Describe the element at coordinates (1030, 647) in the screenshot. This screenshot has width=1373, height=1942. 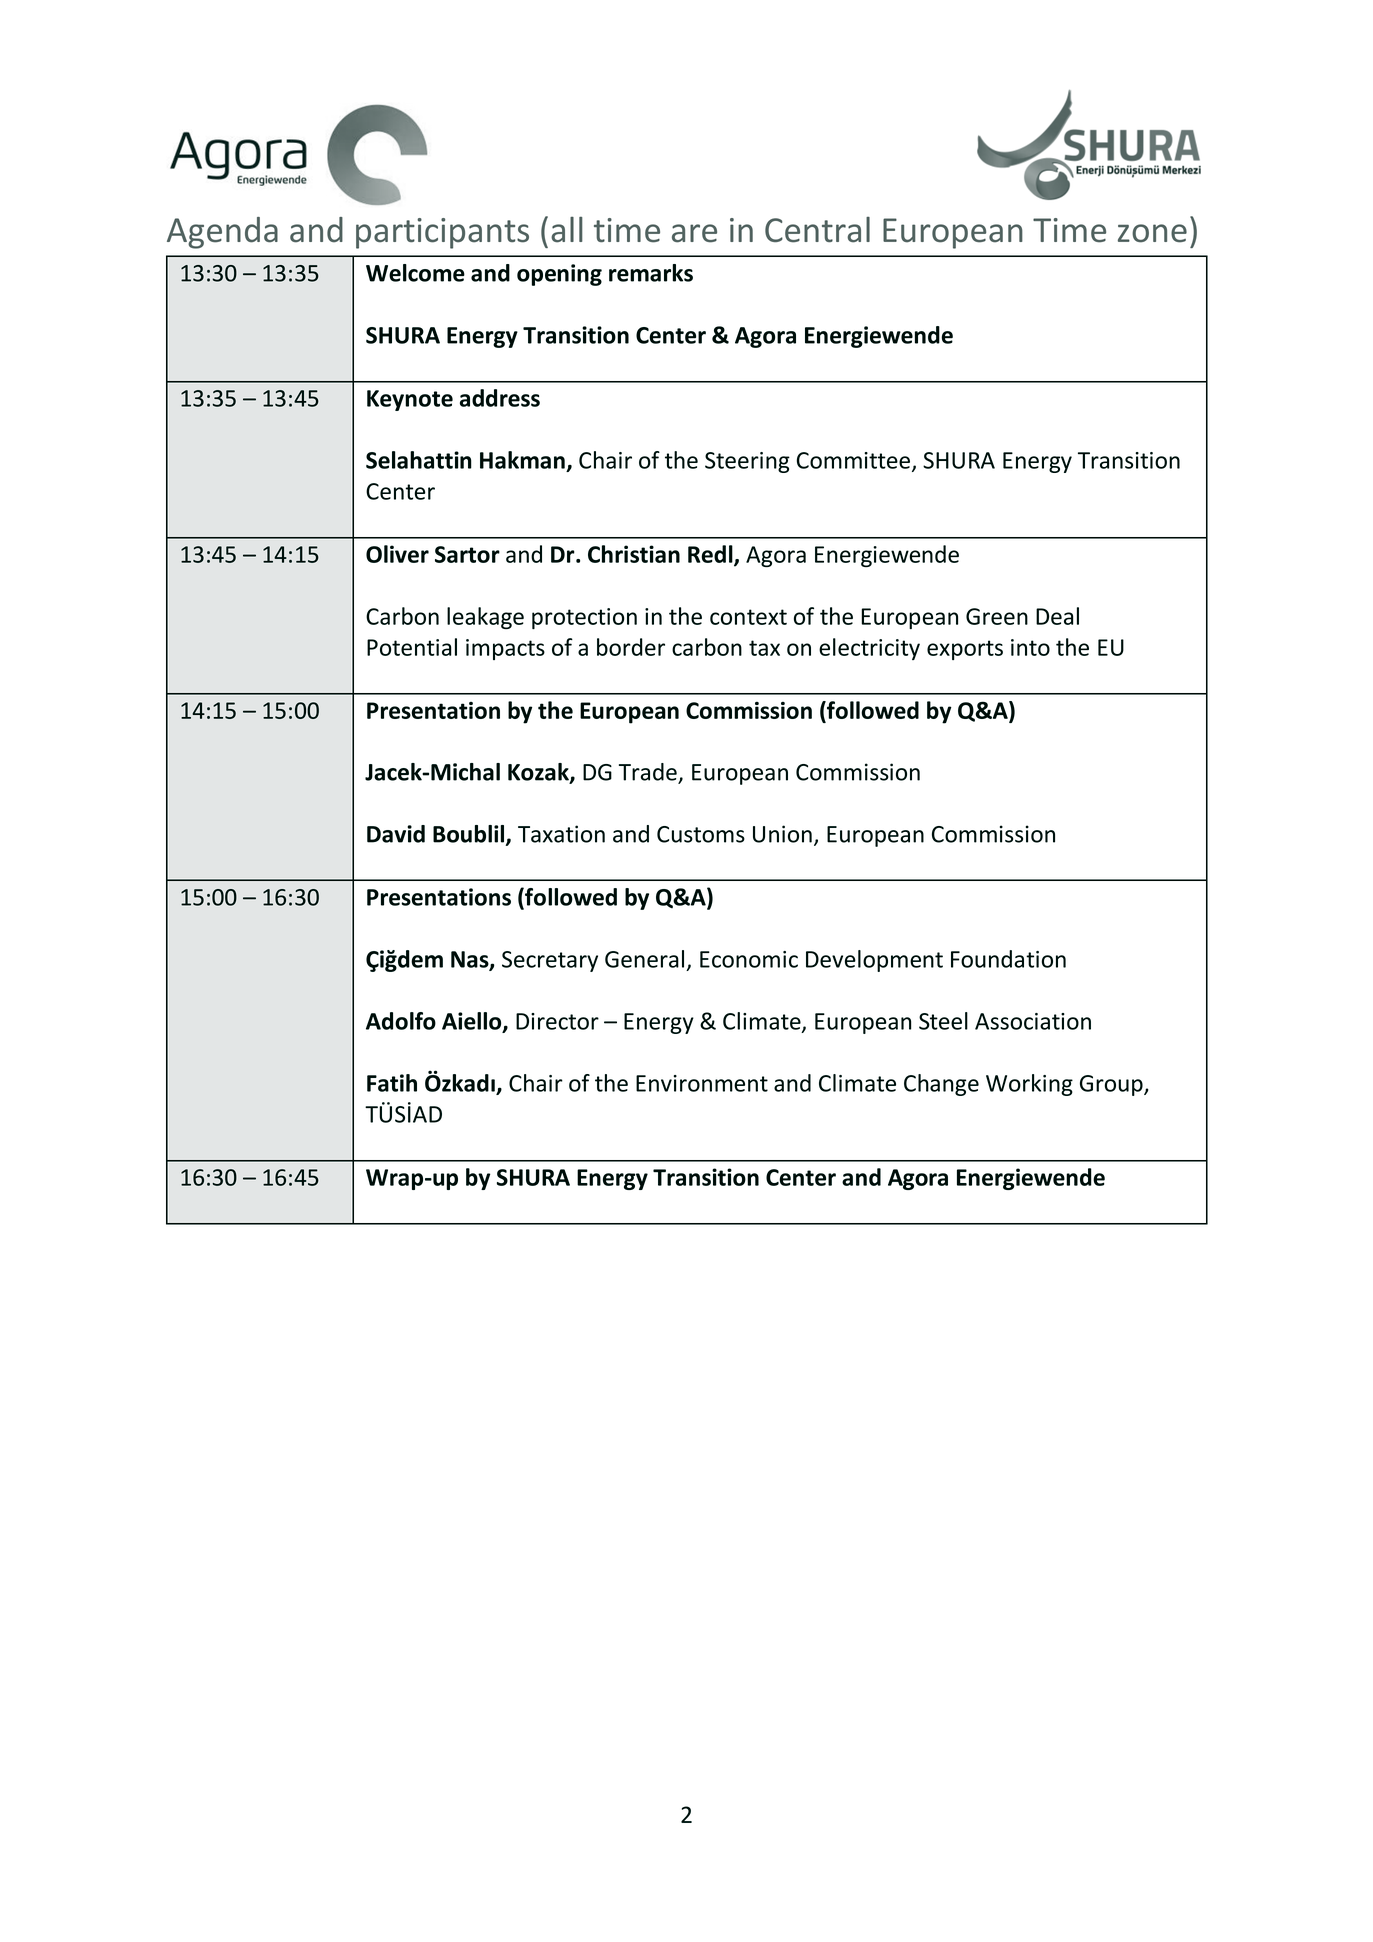
I see `into` at that location.
